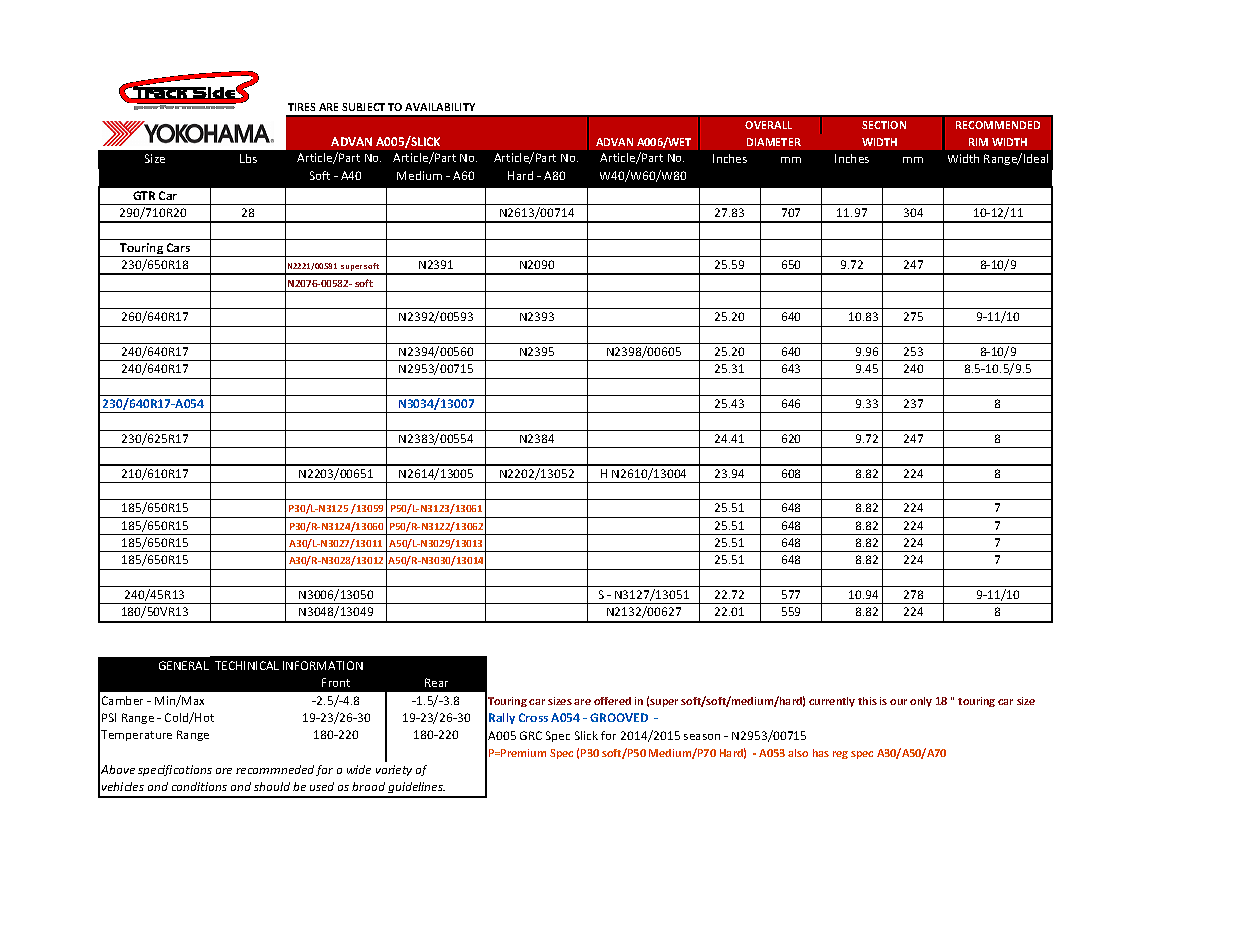 This screenshot has width=1233, height=952. Describe the element at coordinates (336, 682) in the screenshot. I see `Front` at that location.
